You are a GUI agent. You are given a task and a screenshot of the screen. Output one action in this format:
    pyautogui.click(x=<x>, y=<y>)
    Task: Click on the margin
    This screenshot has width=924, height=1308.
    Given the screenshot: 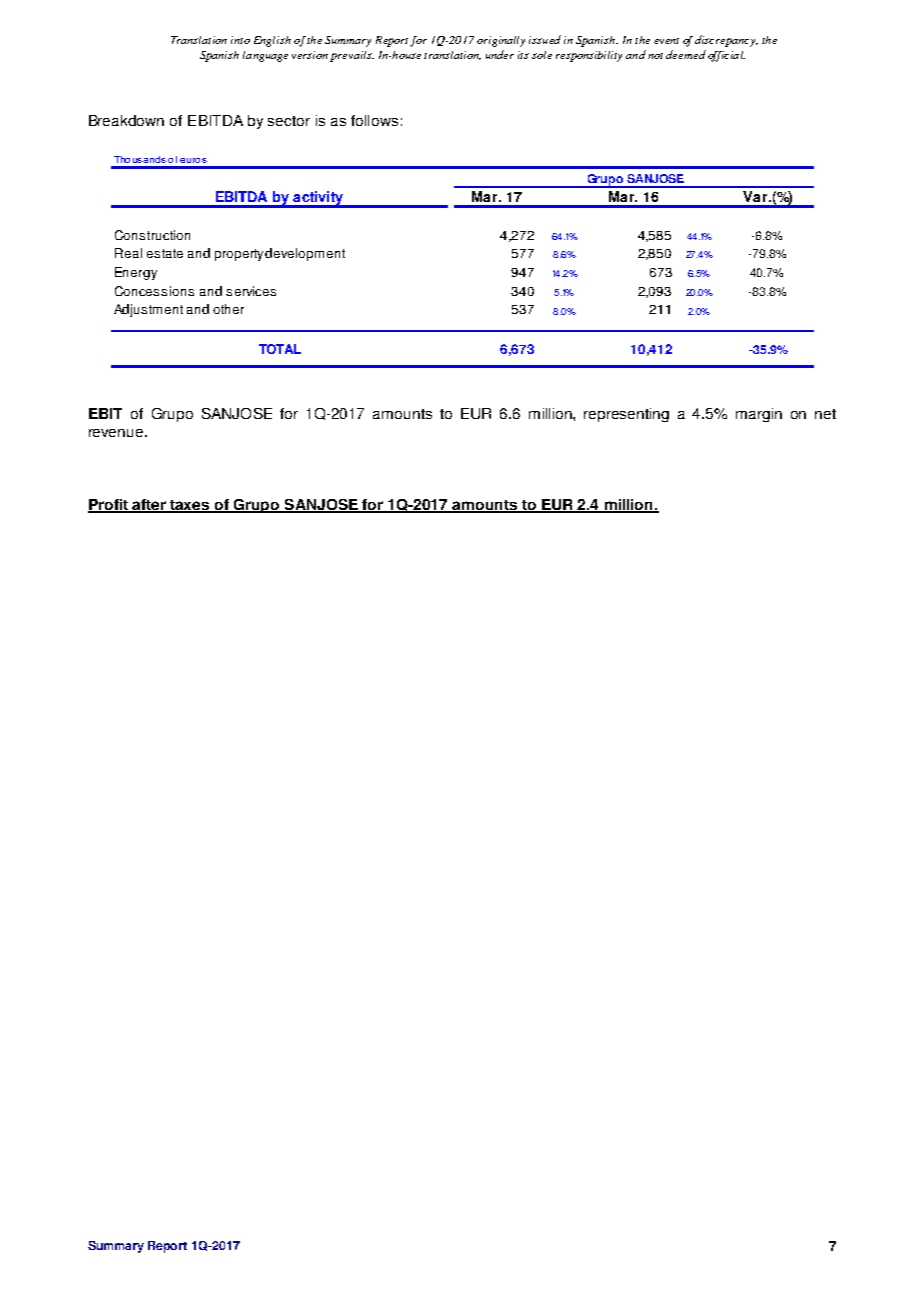 What is the action you would take?
    pyautogui.click(x=759, y=415)
